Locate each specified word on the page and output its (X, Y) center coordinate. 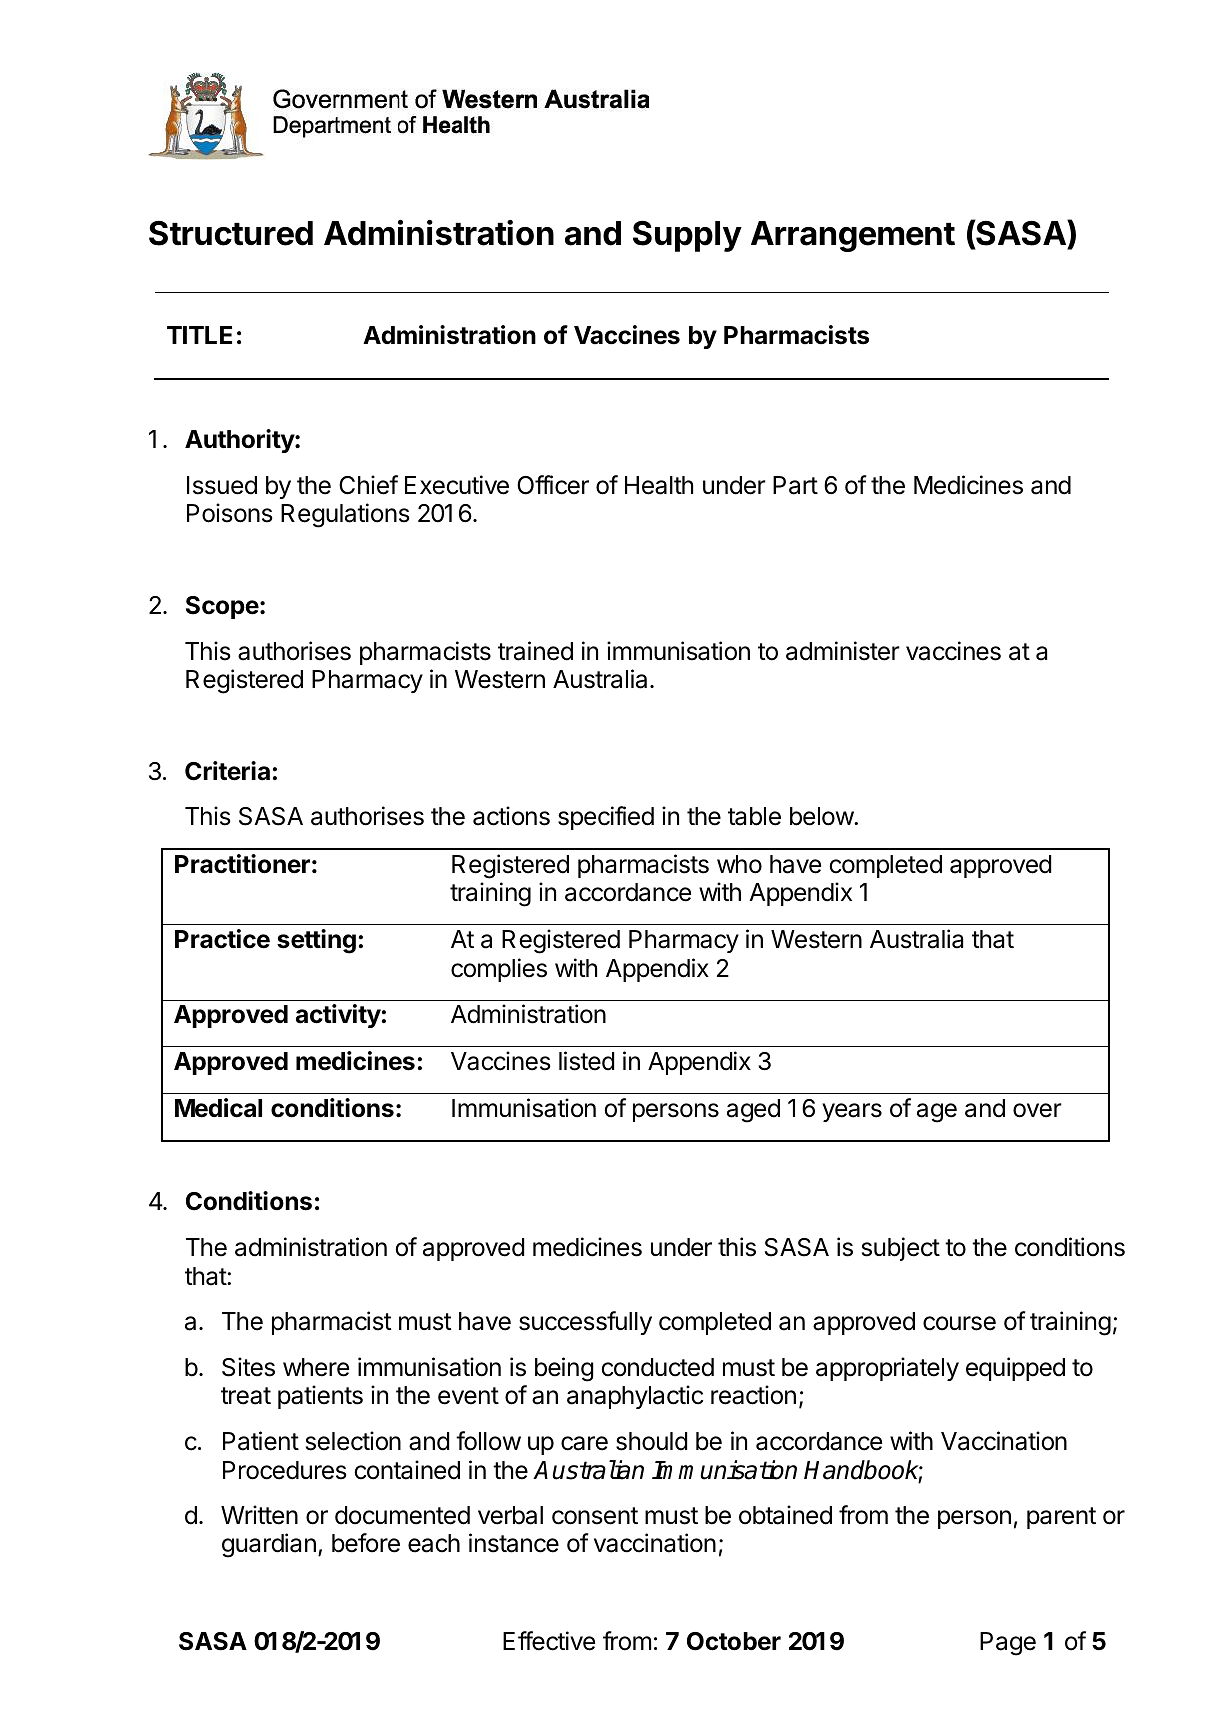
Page (1008, 1644)
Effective (549, 1641)
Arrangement (853, 236)
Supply (687, 236)
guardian (269, 1545)
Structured (231, 233)
